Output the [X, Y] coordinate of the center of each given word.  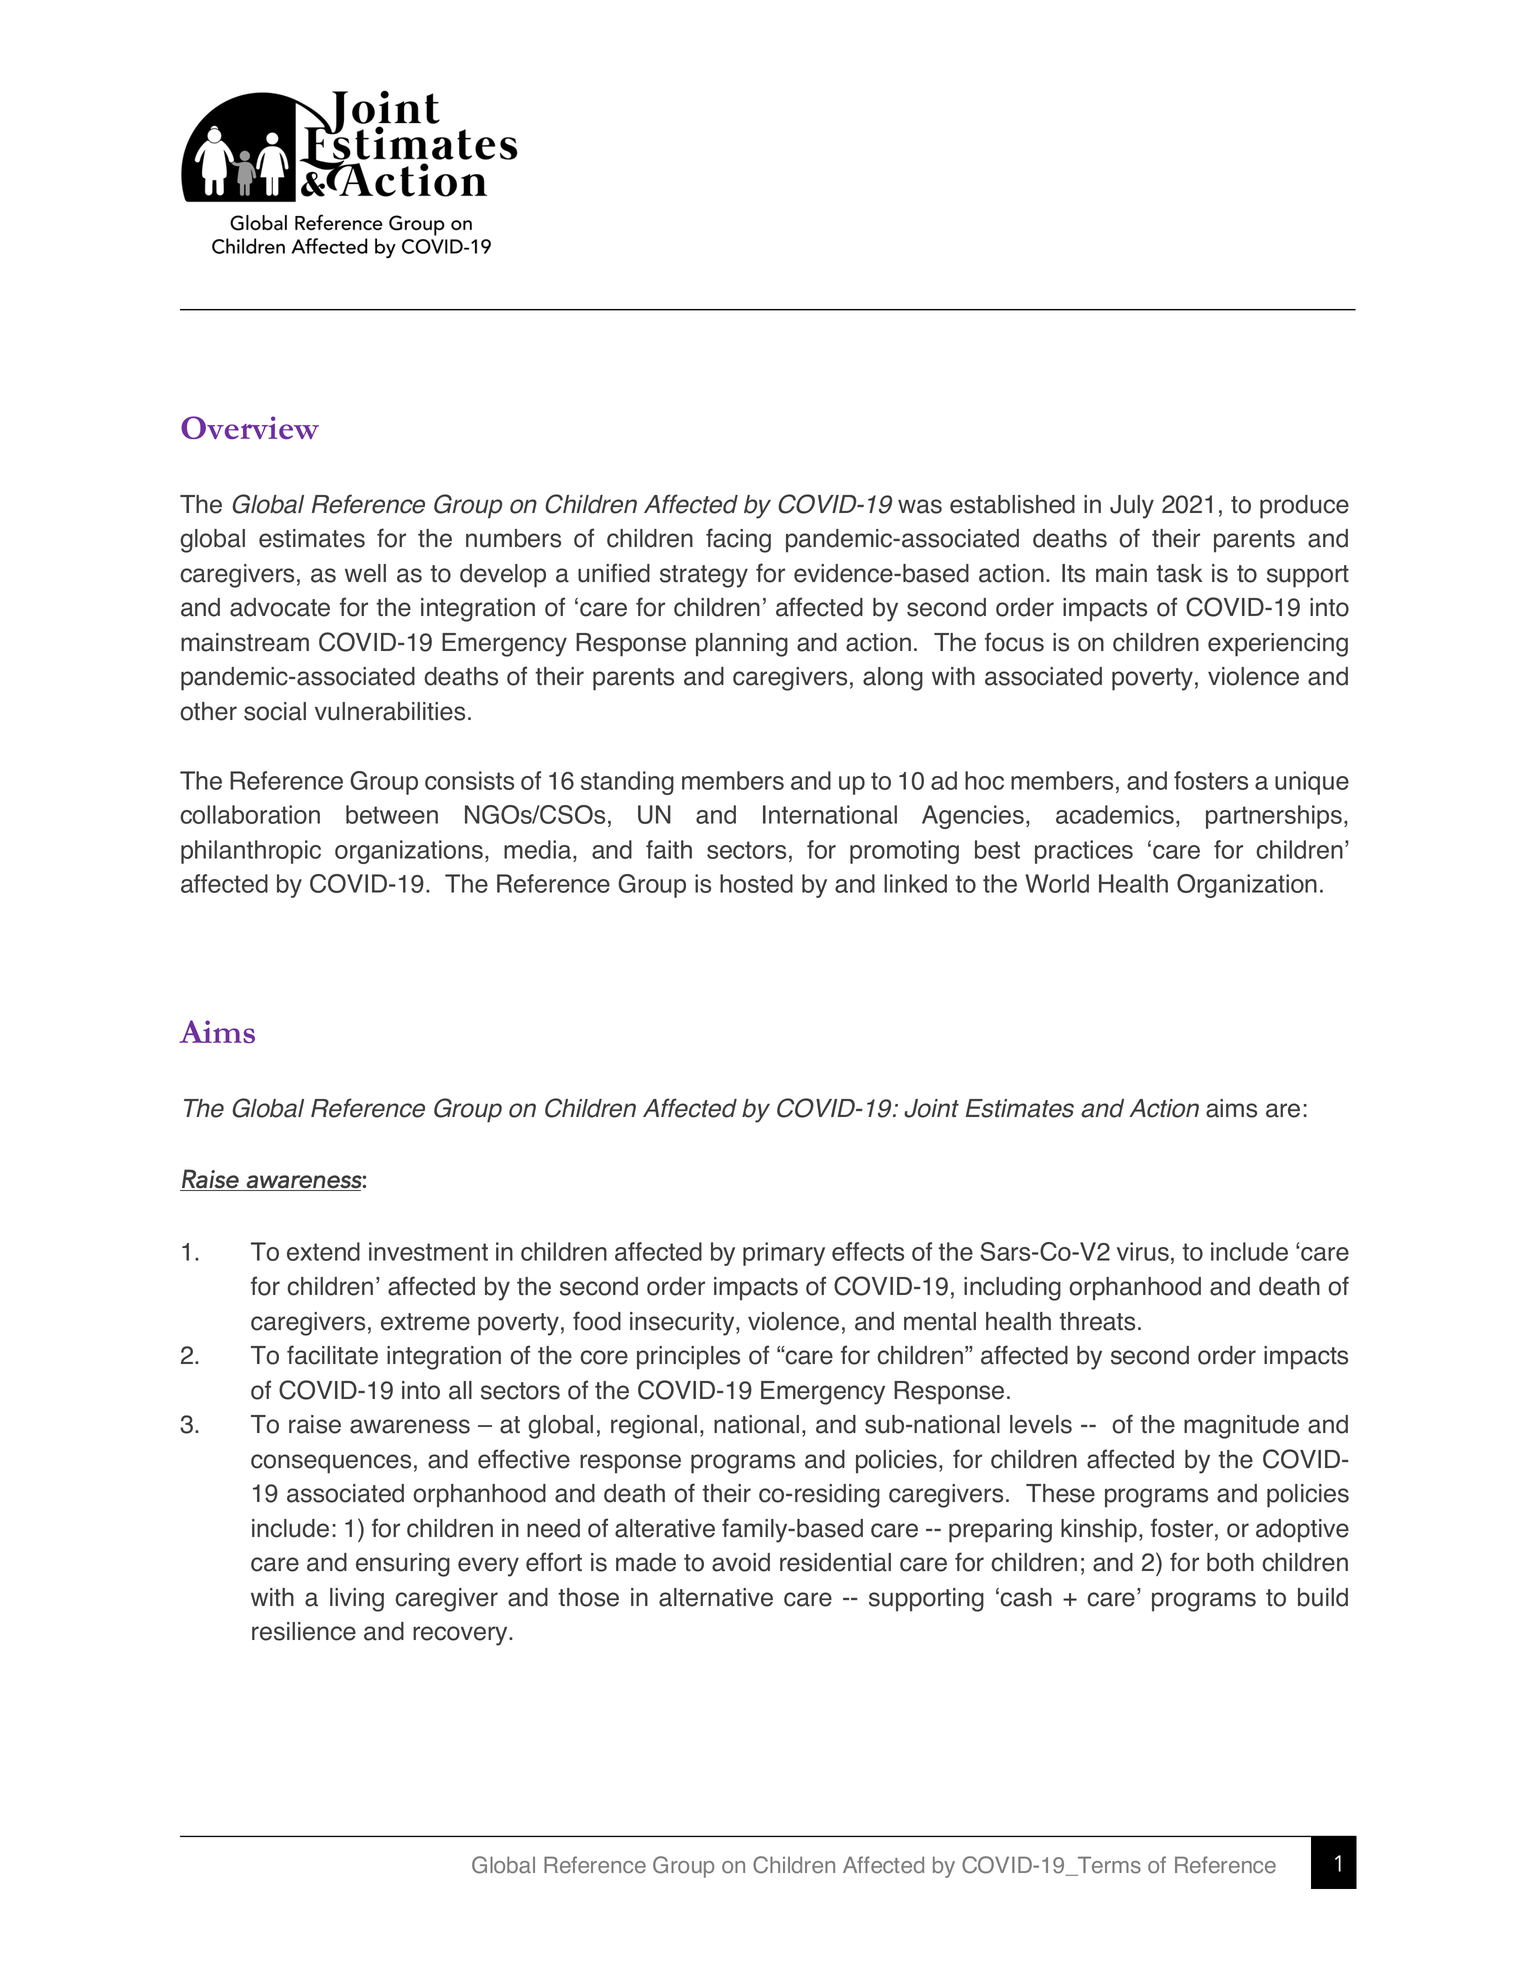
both [1230, 1562]
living [357, 1600]
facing [738, 540]
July [1132, 507]
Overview [250, 427]
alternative [716, 1597]
